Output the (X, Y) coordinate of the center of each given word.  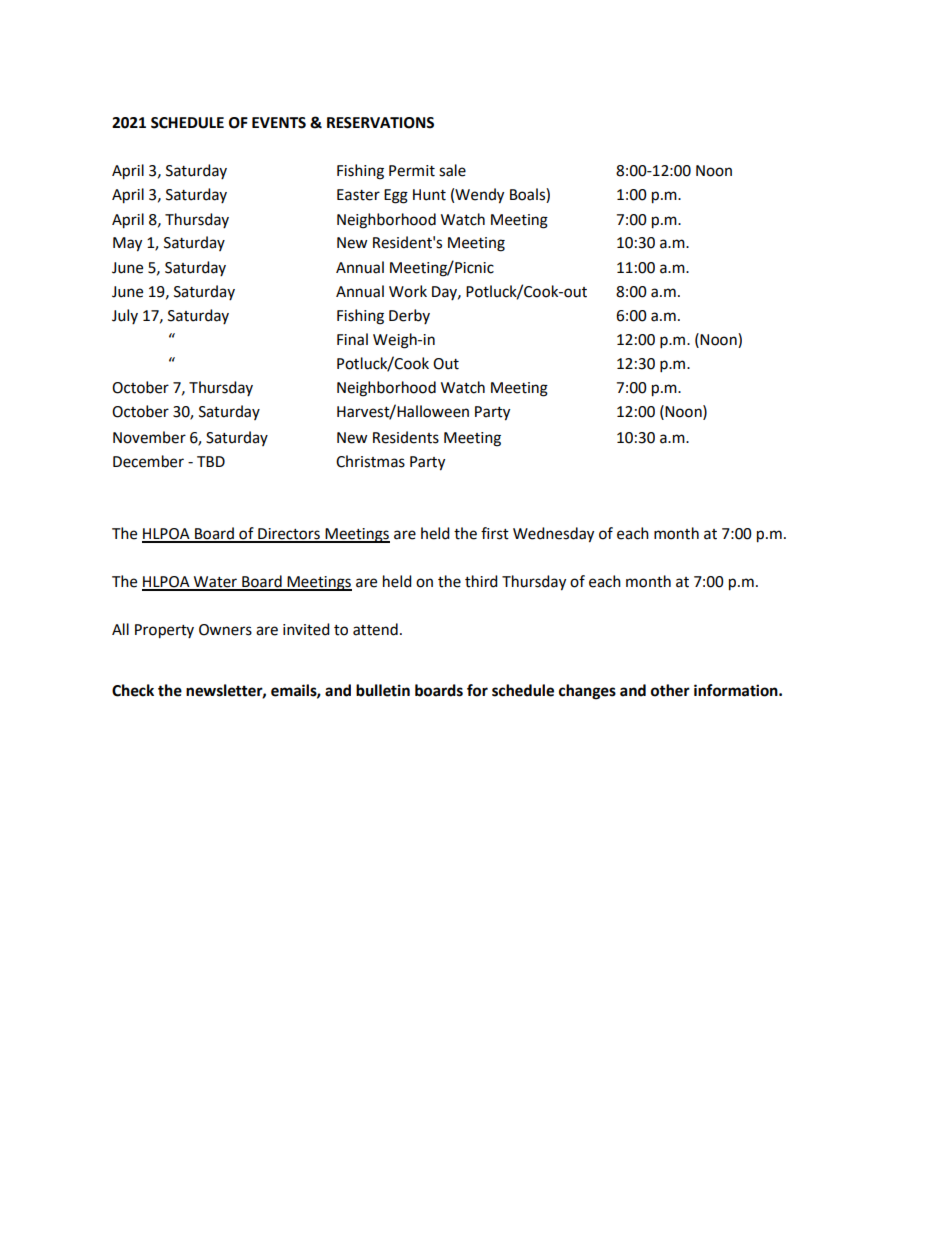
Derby (409, 316)
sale (452, 170)
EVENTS (279, 123)
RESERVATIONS (380, 123)
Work (408, 291)
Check (133, 690)
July (125, 316)
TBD (211, 461)
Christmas (370, 461)
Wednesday (553, 535)
